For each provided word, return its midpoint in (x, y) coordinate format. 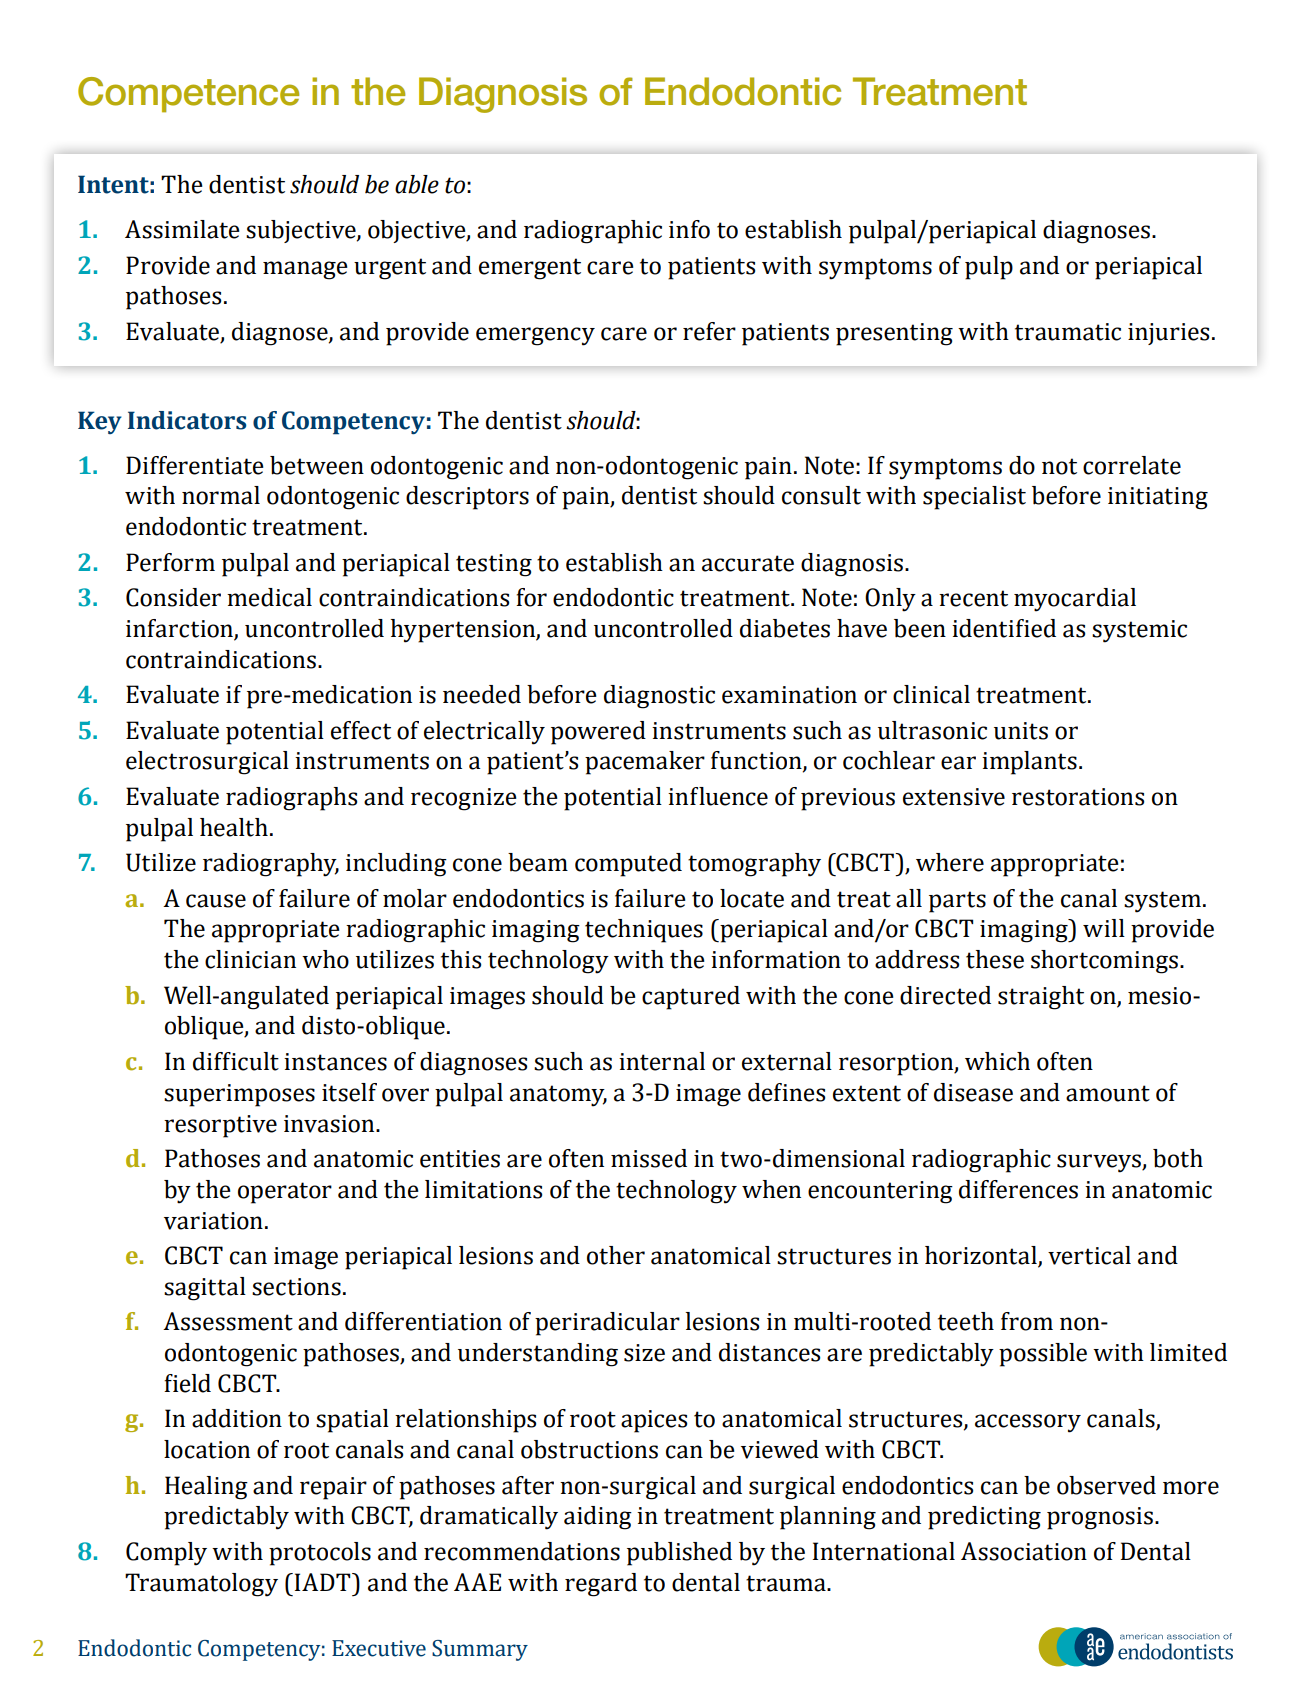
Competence (188, 95)
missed (649, 1158)
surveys (1100, 1163)
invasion (330, 1124)
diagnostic (659, 697)
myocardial (1075, 600)
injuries (1168, 334)
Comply (166, 1554)
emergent (530, 269)
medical (269, 597)
